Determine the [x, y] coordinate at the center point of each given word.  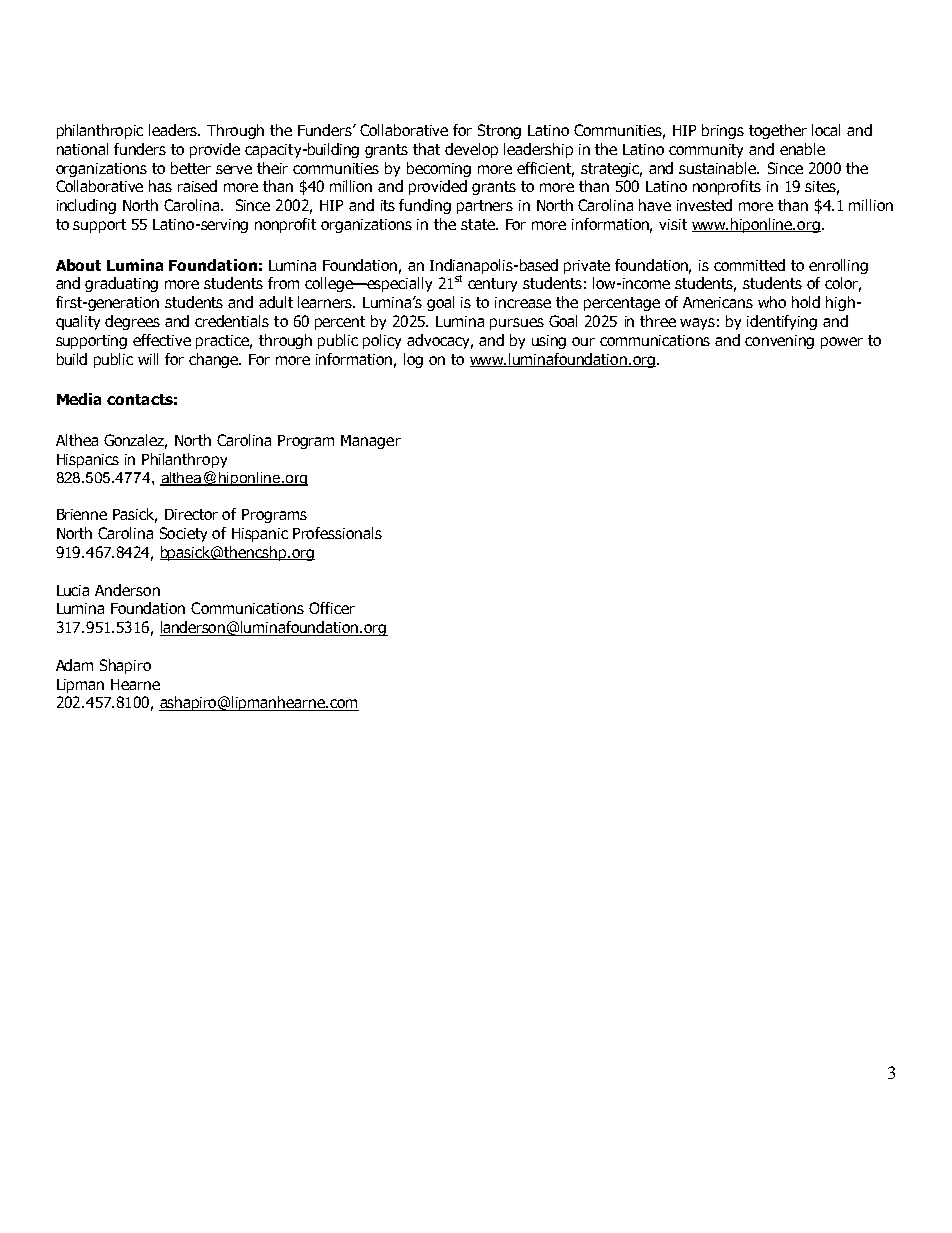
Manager [371, 442]
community [706, 151]
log [413, 360]
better [191, 168]
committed [749, 265]
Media [79, 399]
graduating [121, 284]
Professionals [337, 533]
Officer [332, 608]
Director [191, 514]
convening [779, 342]
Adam [74, 665]
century [492, 285]
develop [471, 150]
